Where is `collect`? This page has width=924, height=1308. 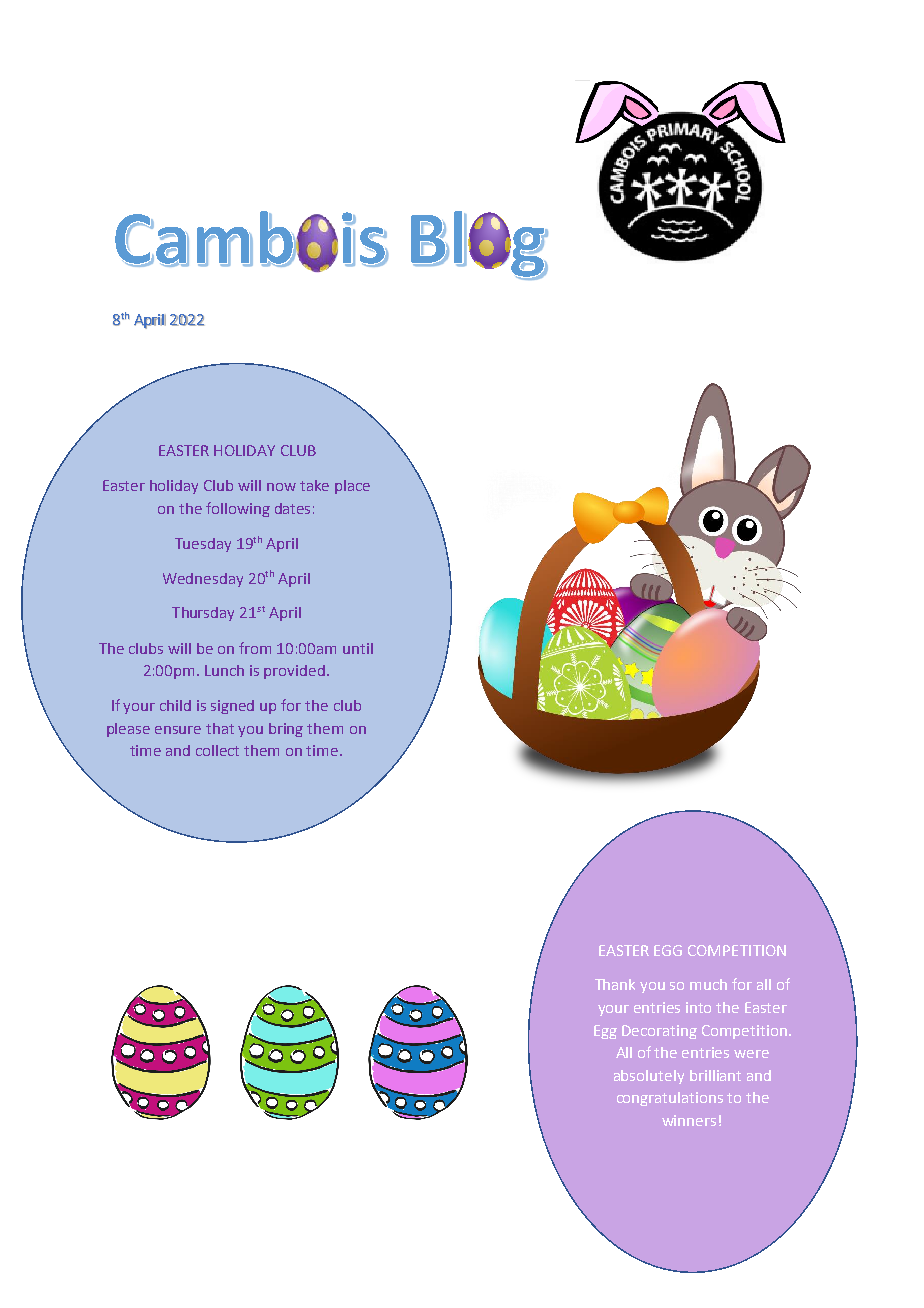 collect is located at coordinates (217, 750).
